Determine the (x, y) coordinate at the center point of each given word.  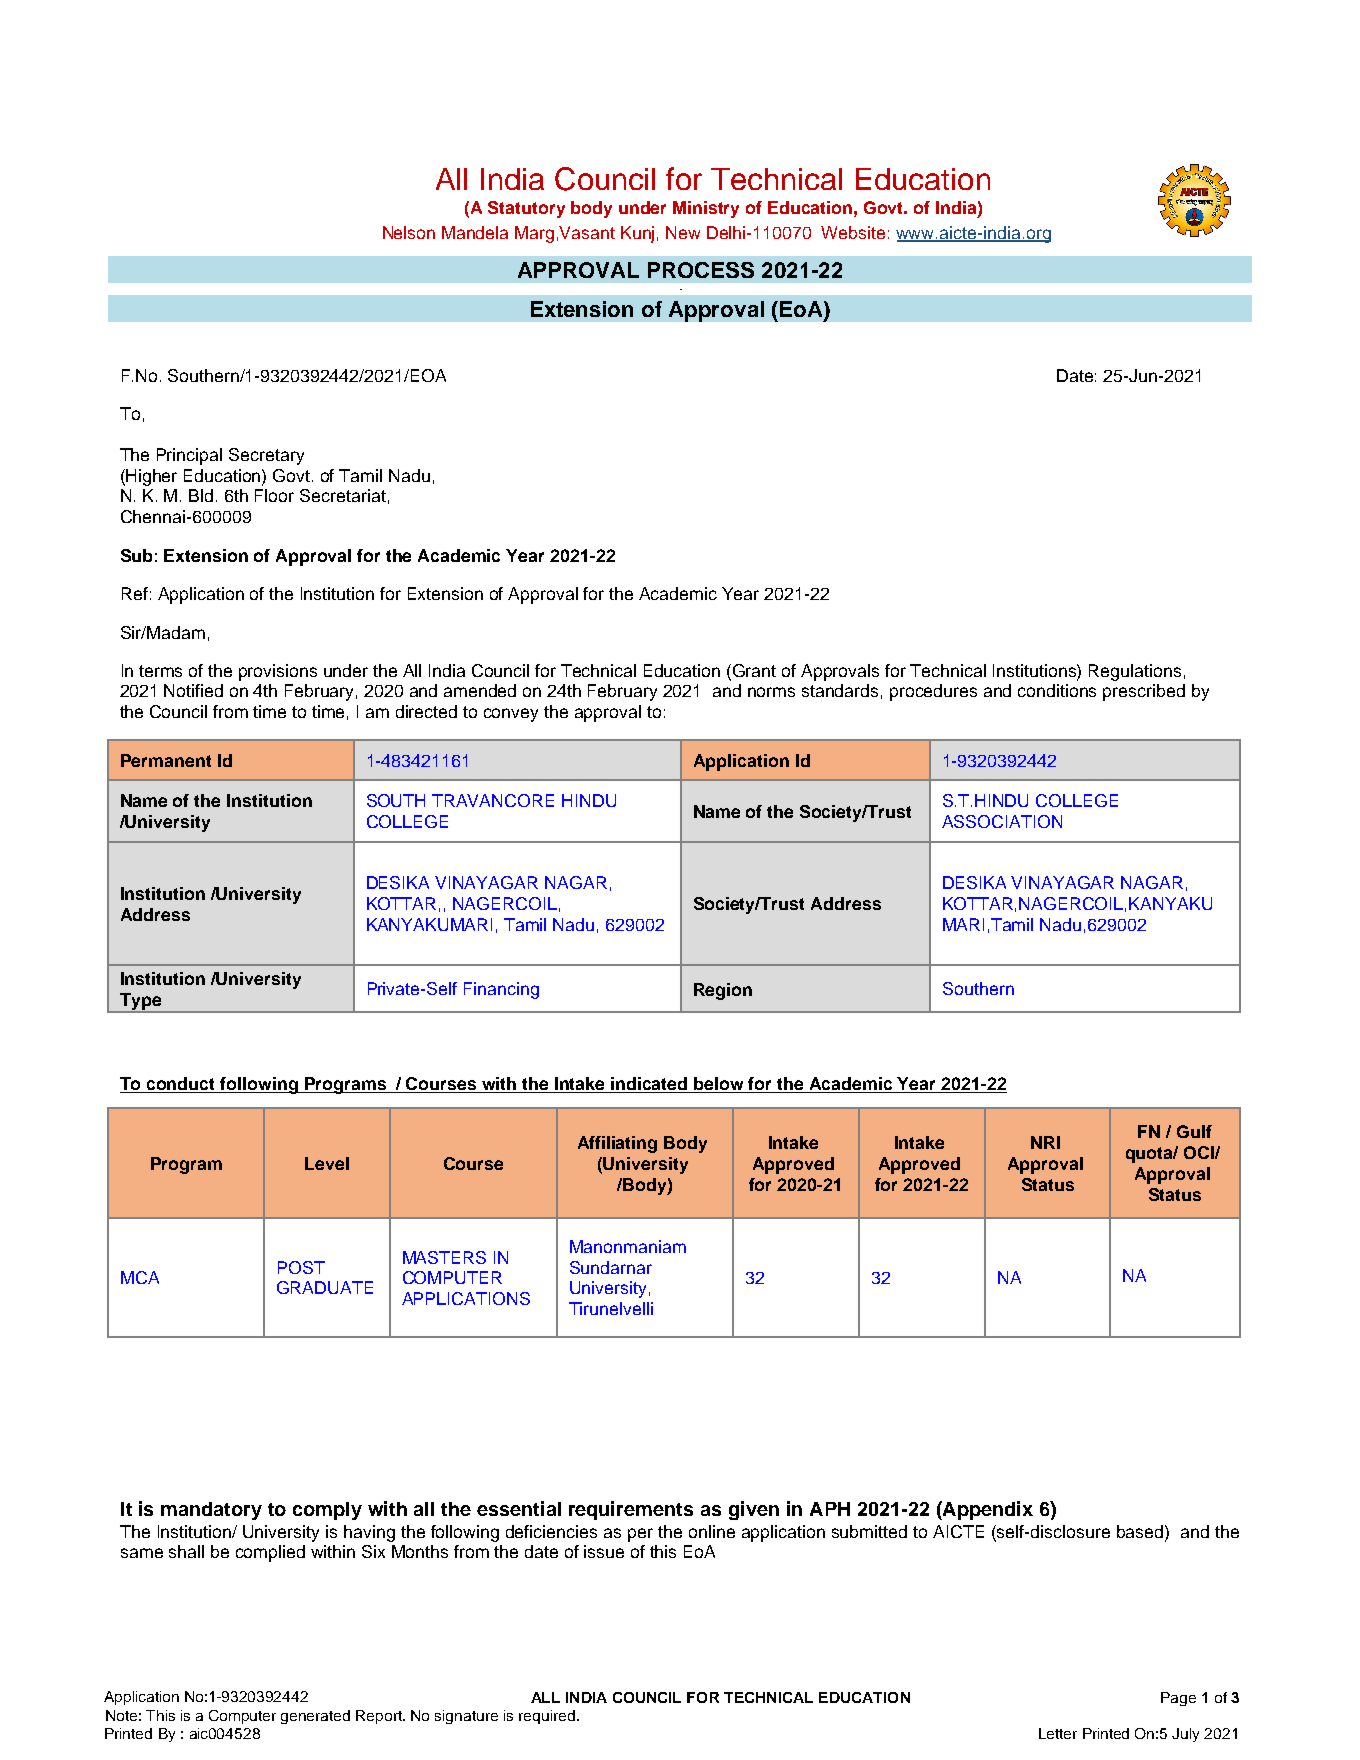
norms (771, 692)
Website (853, 232)
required (548, 1717)
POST (301, 1267)
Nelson (409, 232)
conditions (1057, 690)
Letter (1058, 1733)
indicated (650, 1085)
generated (315, 1717)
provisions (278, 672)
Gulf (1194, 1131)
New (683, 232)
